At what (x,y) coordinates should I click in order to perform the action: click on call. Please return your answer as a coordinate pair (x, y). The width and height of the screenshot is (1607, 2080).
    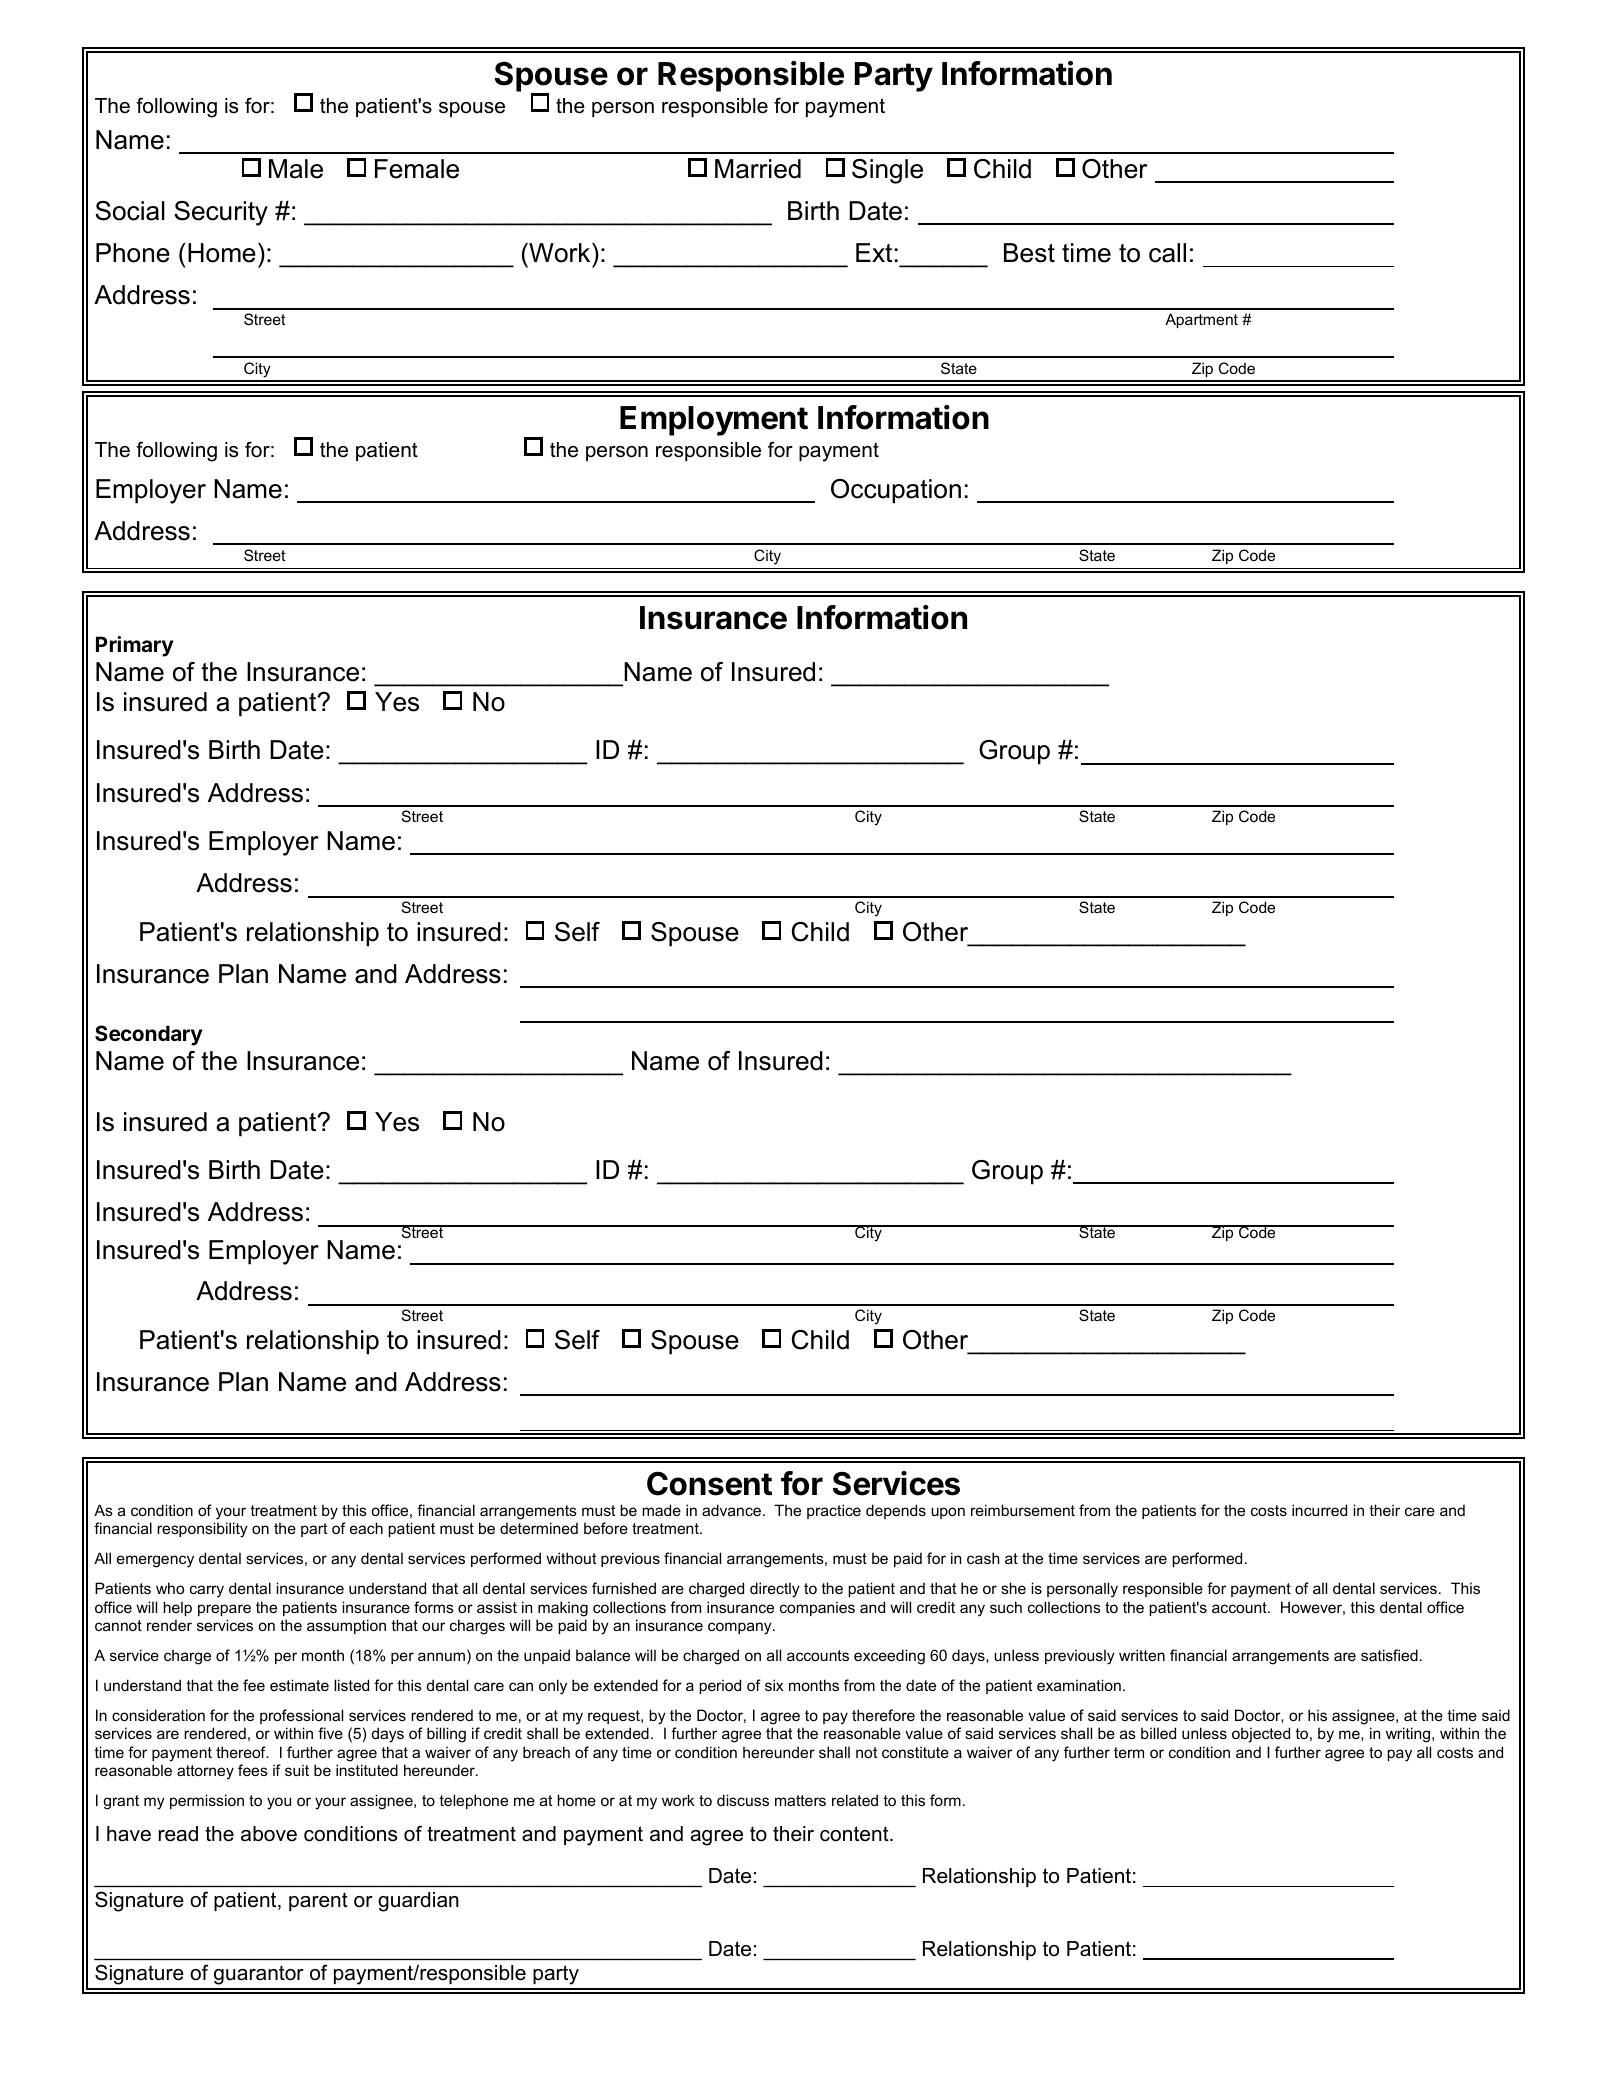
    Looking at the image, I should click on (1167, 253).
